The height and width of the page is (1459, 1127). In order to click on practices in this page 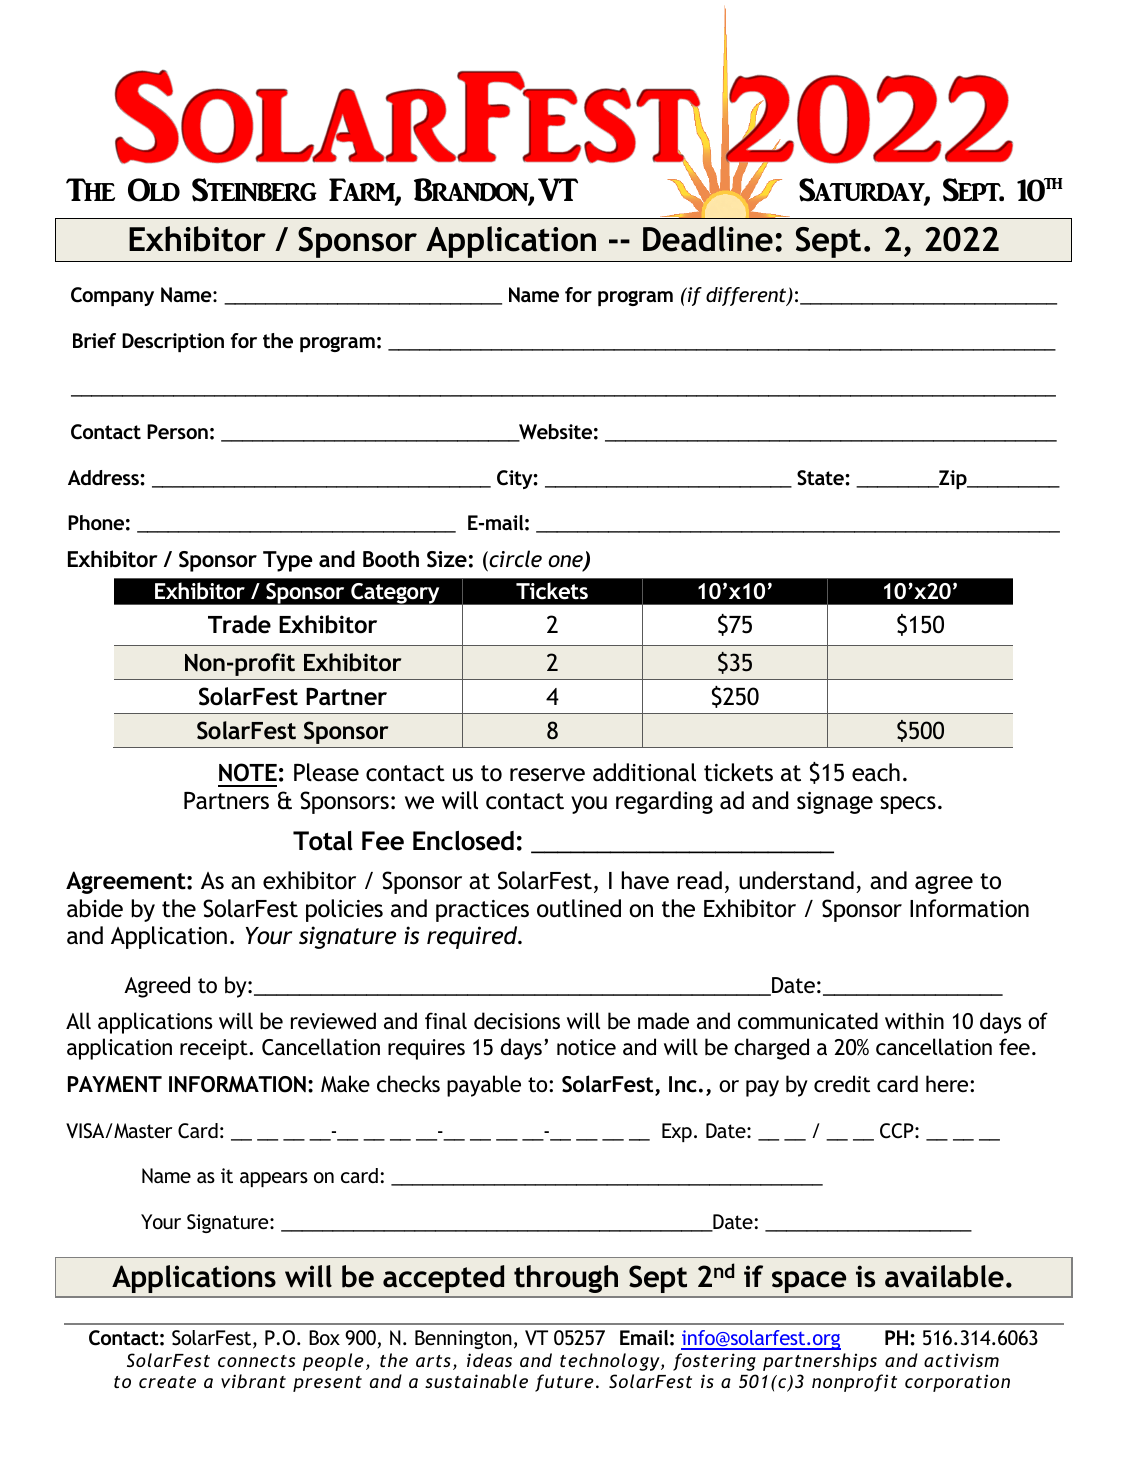, I will do `click(482, 911)`.
